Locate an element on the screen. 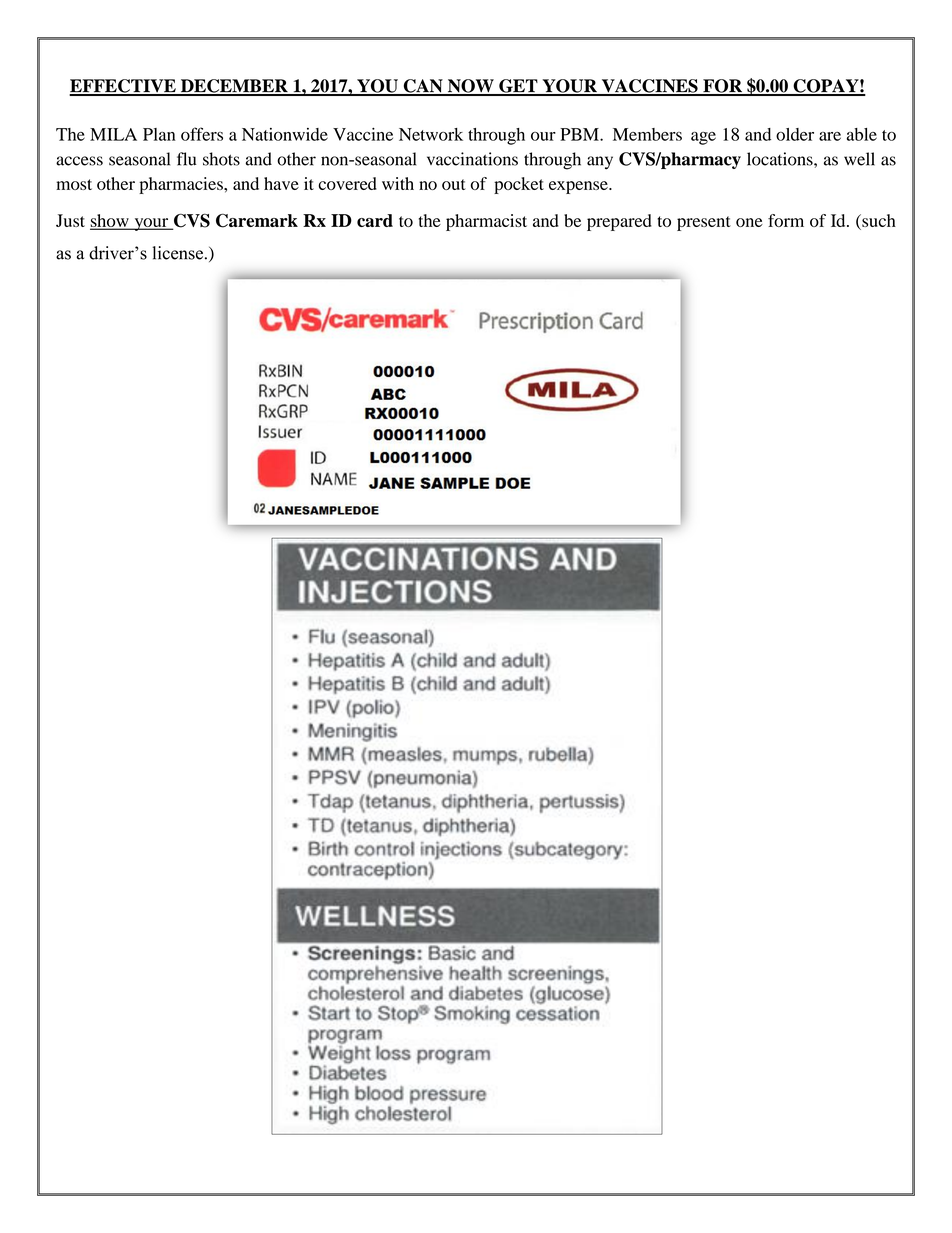 Image resolution: width=952 pixels, height=1233 pixels. EFFECTIVE is located at coordinates (123, 87).
